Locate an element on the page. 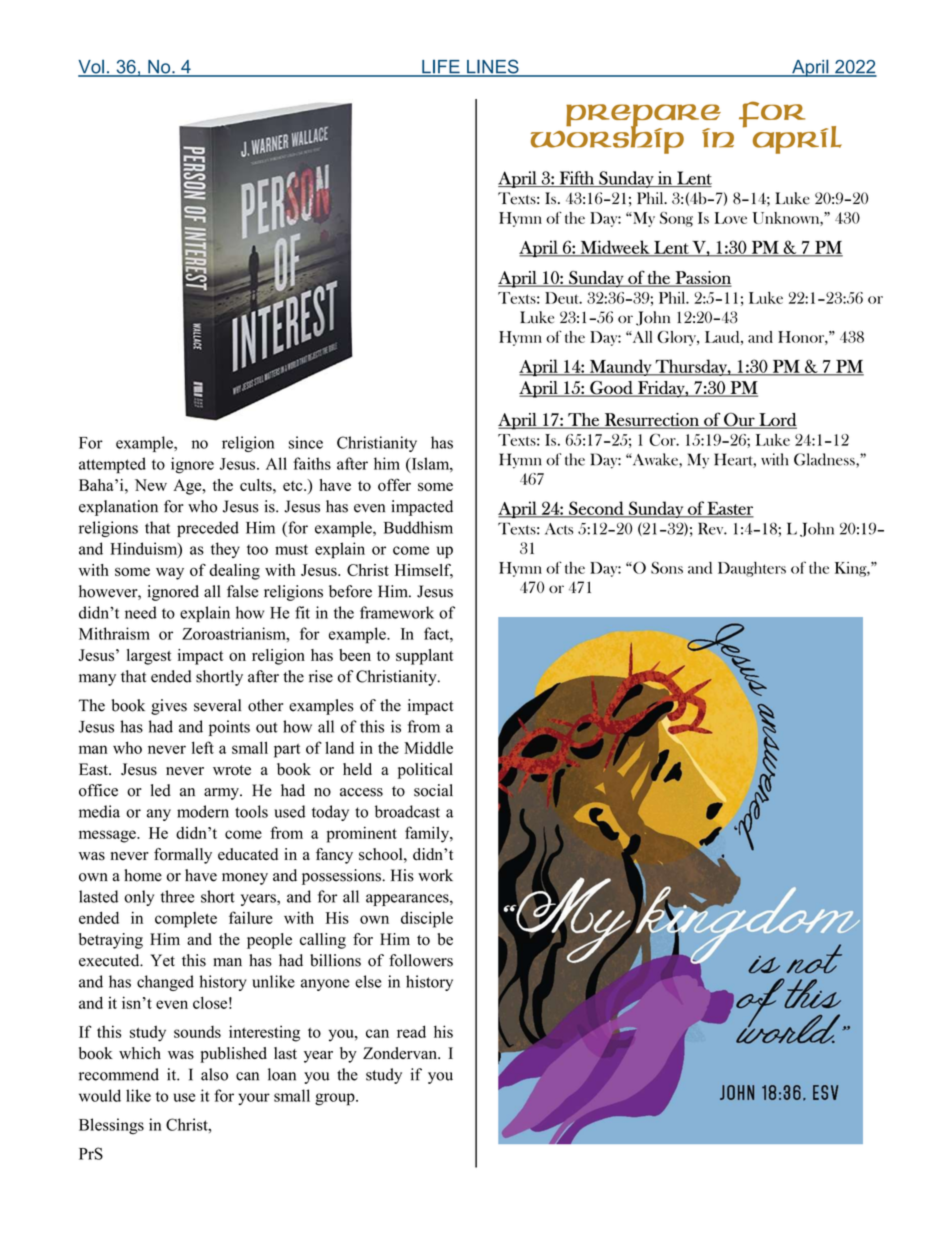 The height and width of the image is (1233, 952). Daughters is located at coordinates (752, 569).
